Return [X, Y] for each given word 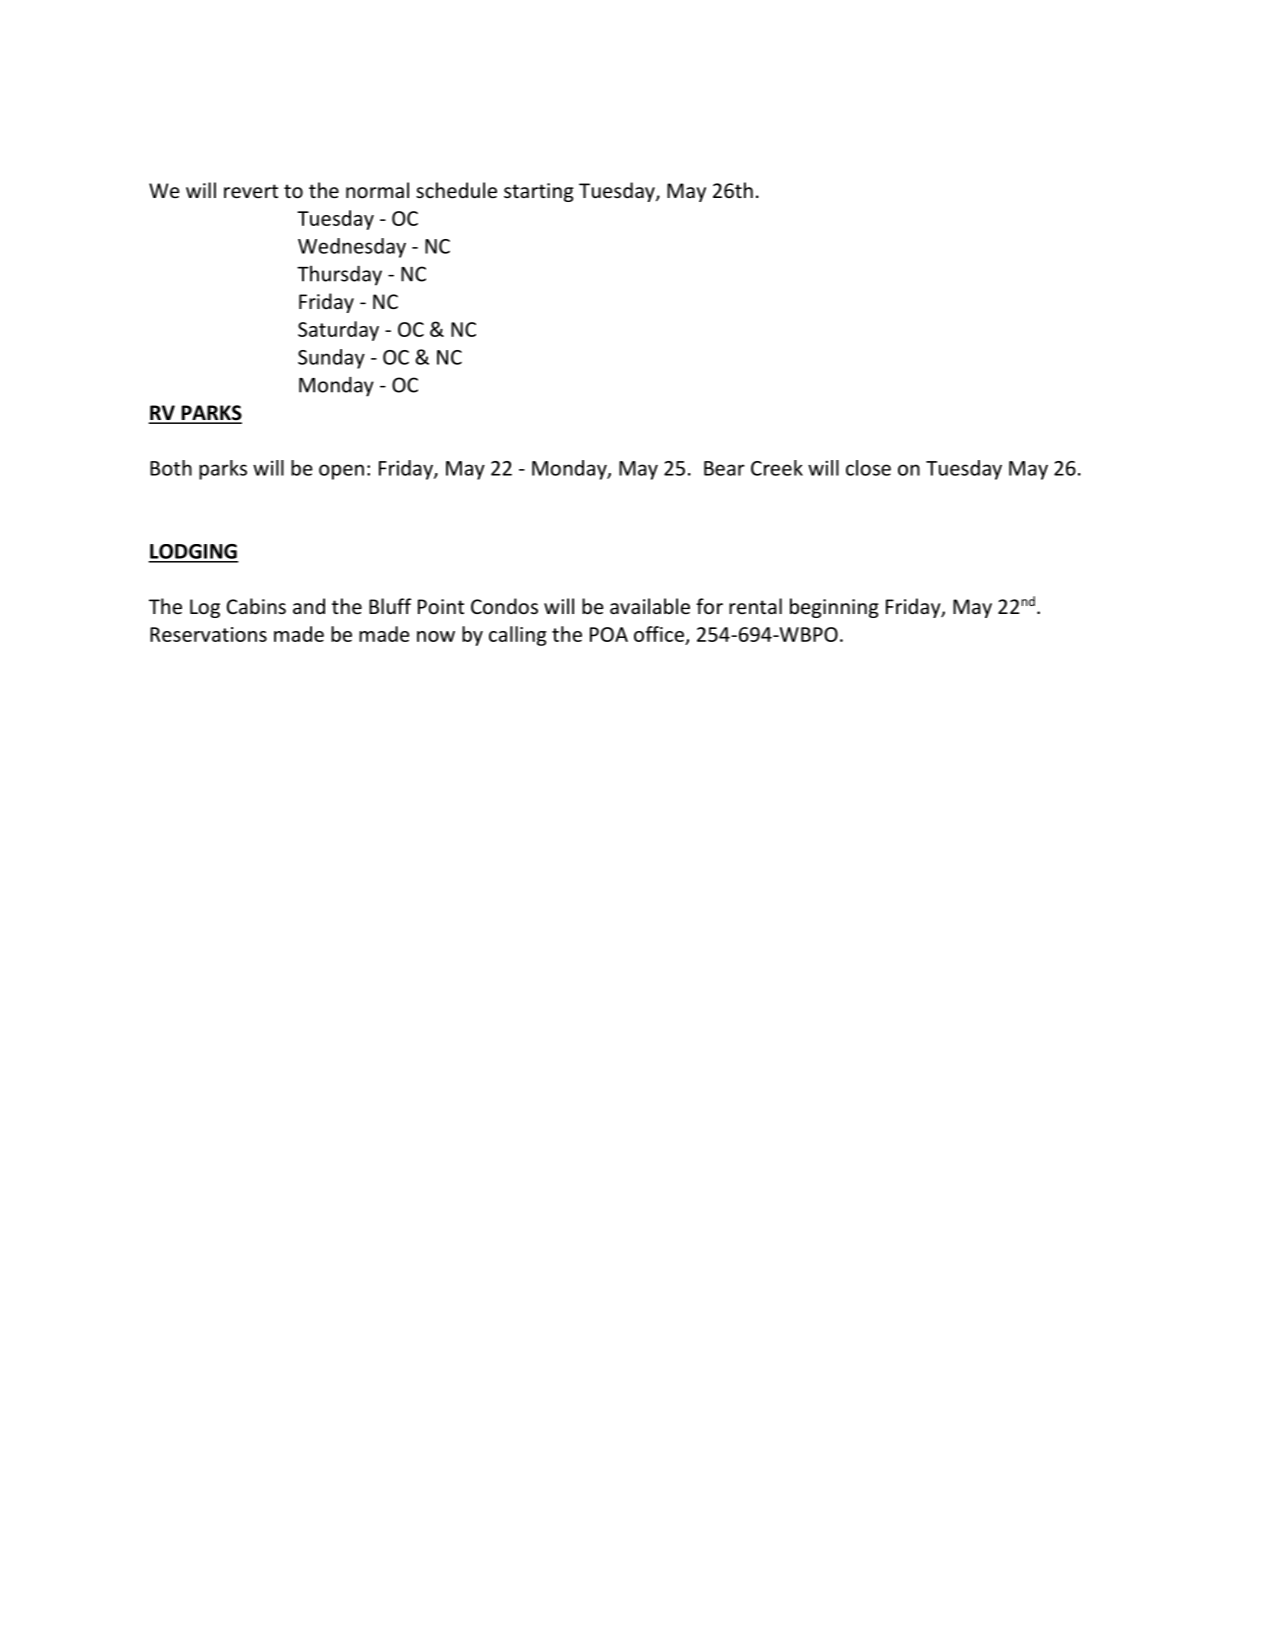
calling [518, 636]
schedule [456, 190]
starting [539, 192]
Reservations [208, 634]
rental [755, 606]
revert [251, 191]
